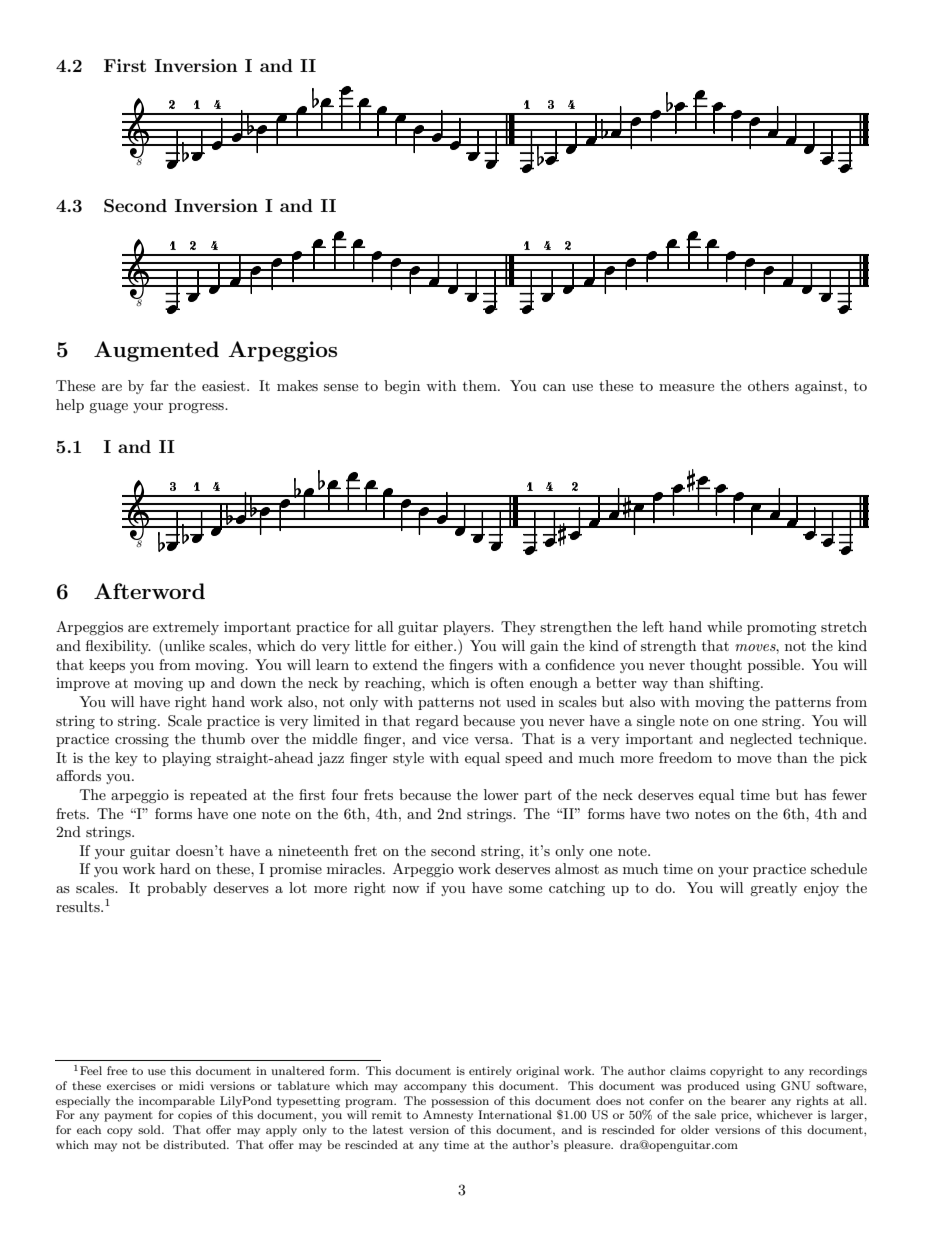 The image size is (952, 1233). Describe the element at coordinates (773, 889) in the document. I see `greatly` at that location.
